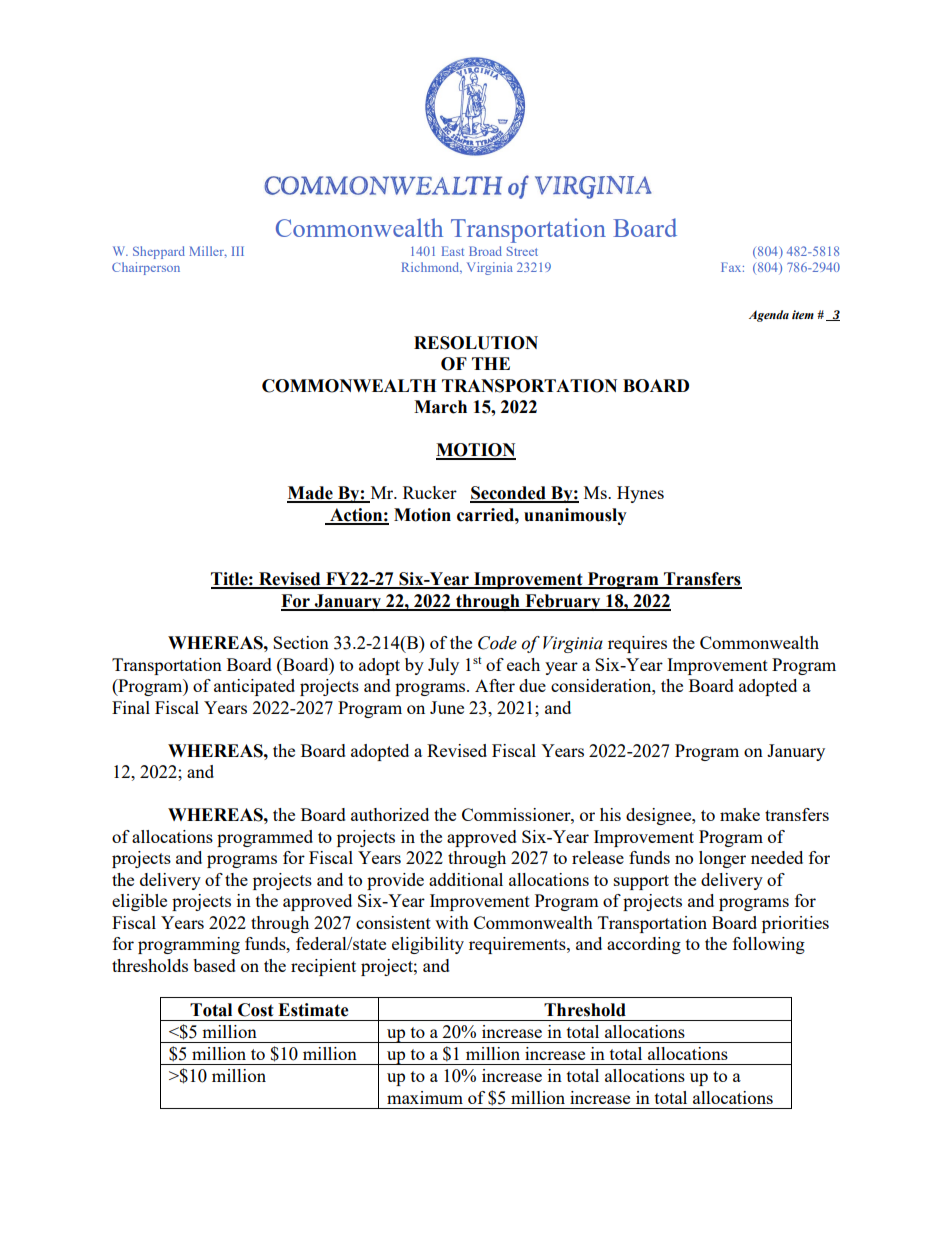 This screenshot has width=952, height=1233. I want to click on Agenda, so click(769, 316).
